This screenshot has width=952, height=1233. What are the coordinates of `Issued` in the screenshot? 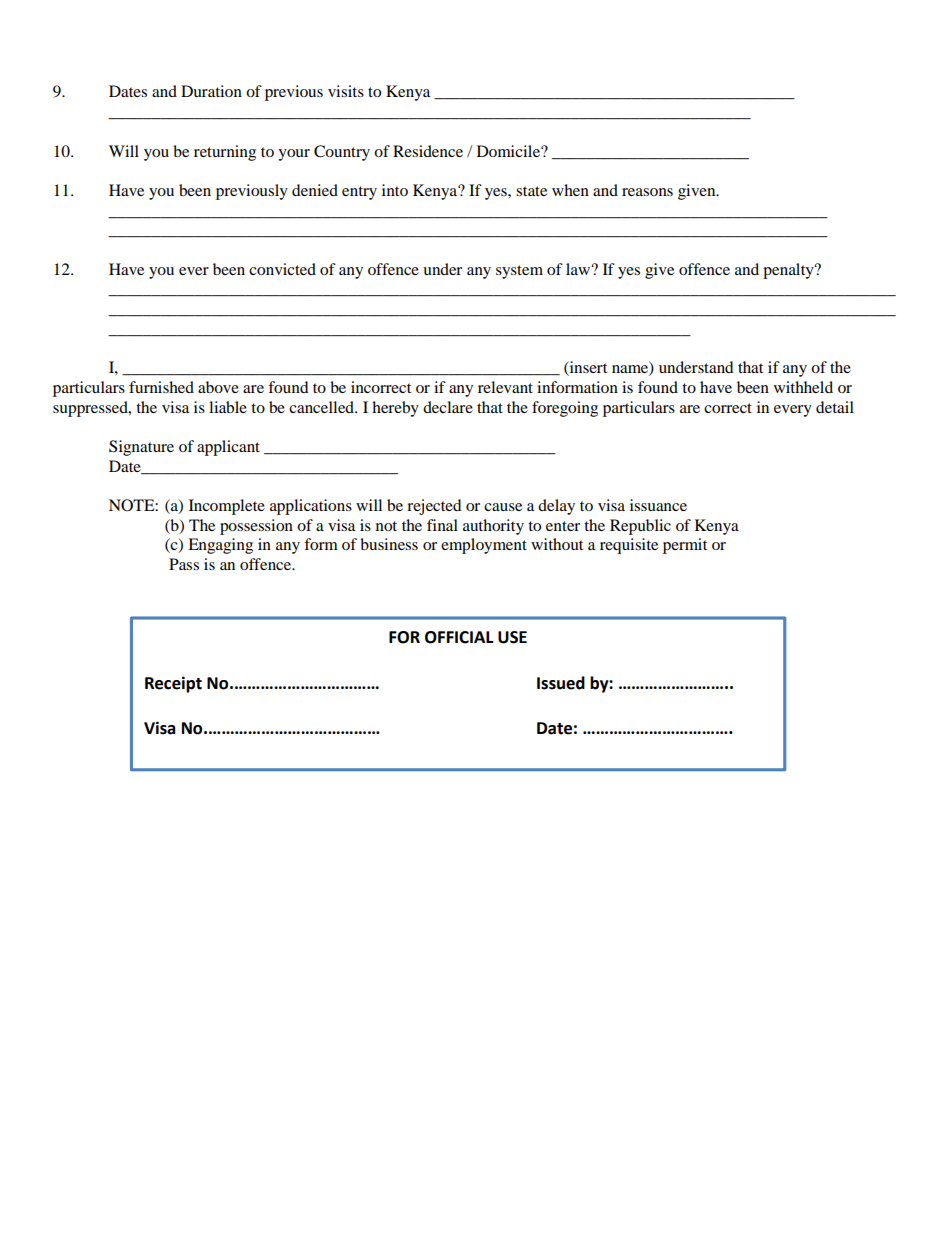 It's located at (561, 683).
